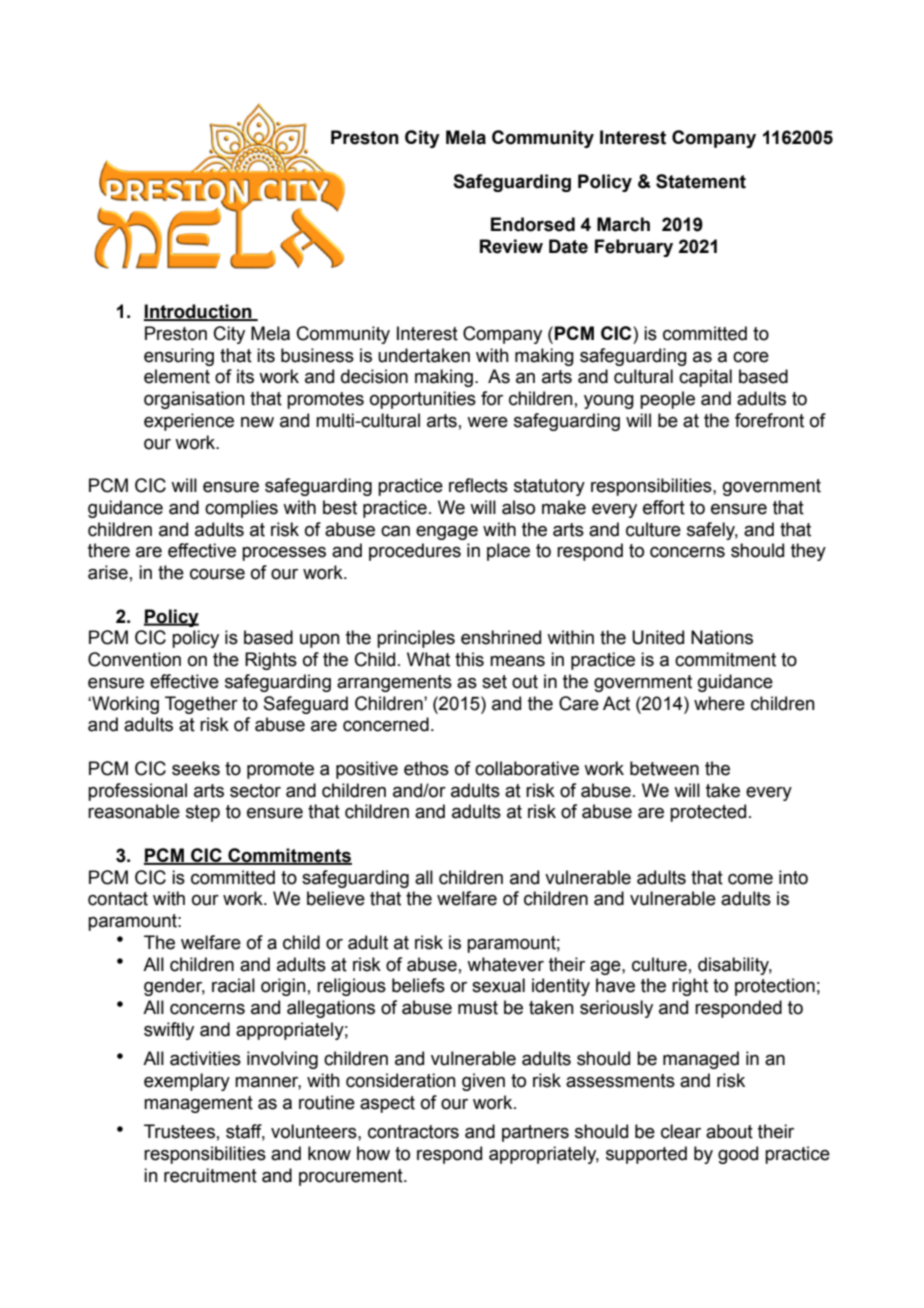 This image has width=924, height=1308. What do you see at coordinates (738, 1155) in the image?
I see `good` at bounding box center [738, 1155].
